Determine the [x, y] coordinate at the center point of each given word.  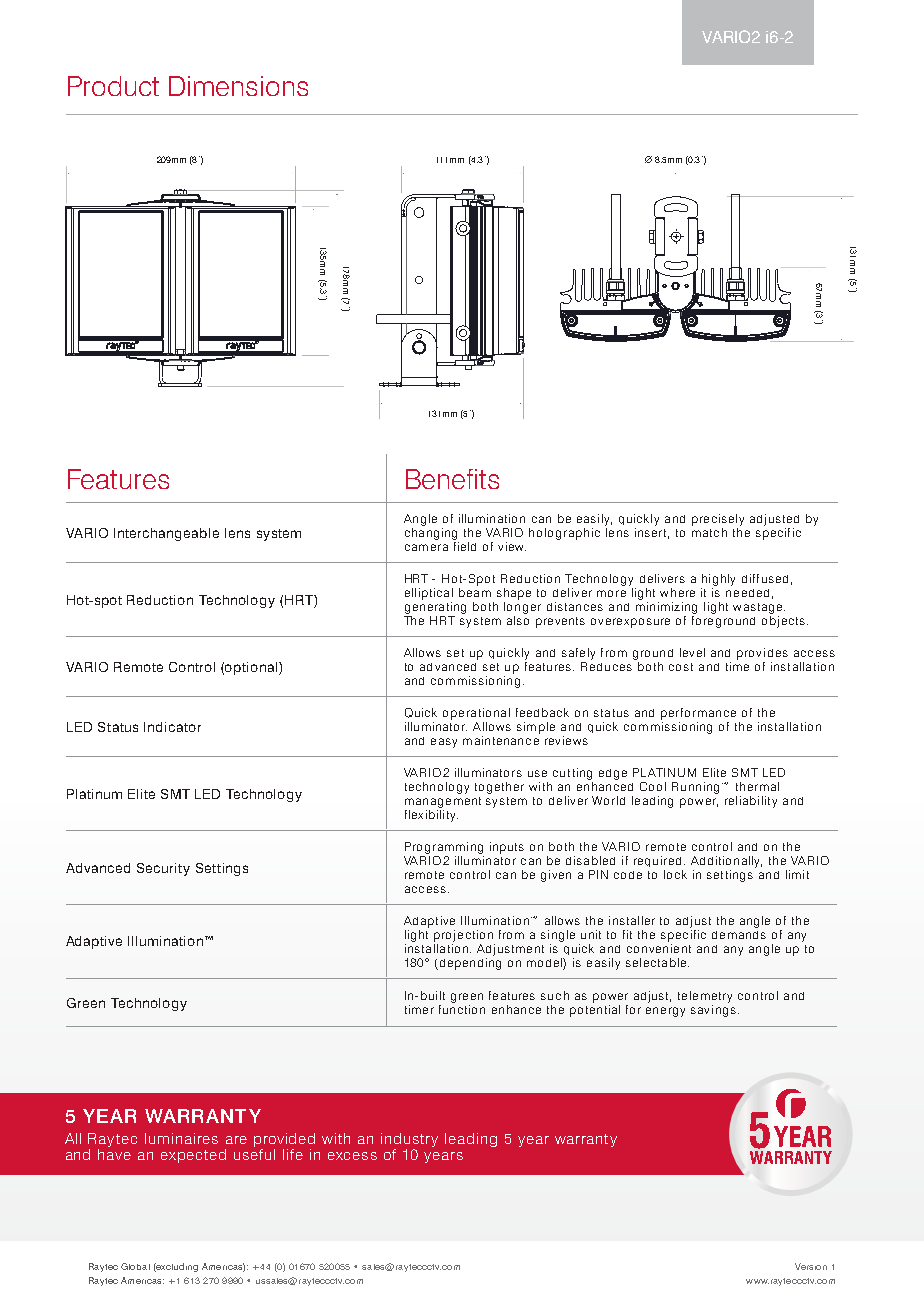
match [709, 532]
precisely [718, 520]
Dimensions [238, 86]
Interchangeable [166, 534]
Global [135, 1266]
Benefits [452, 479]
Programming [444, 848]
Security [163, 869]
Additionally [726, 862]
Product [113, 86]
